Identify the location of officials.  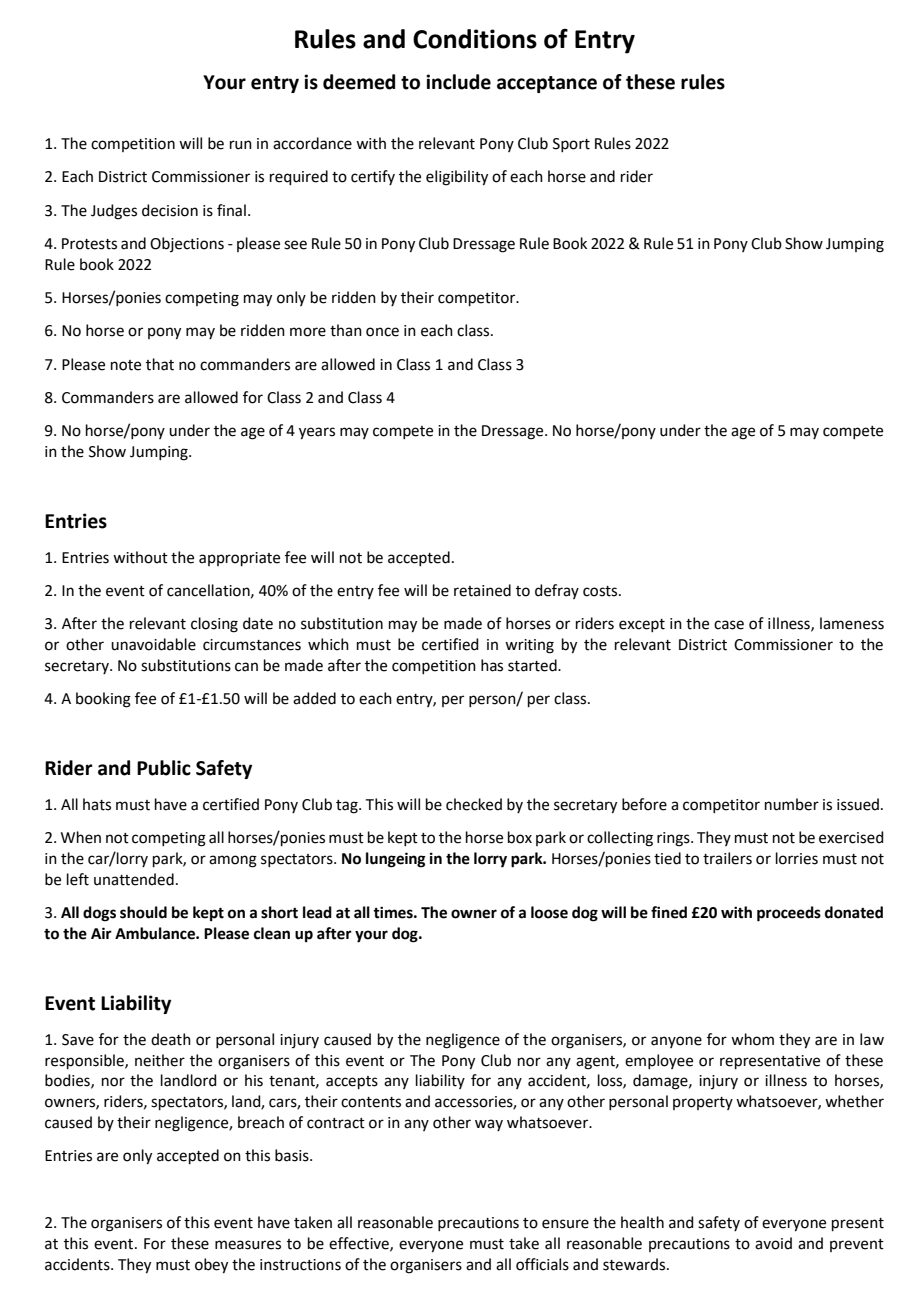
(542, 1264).
